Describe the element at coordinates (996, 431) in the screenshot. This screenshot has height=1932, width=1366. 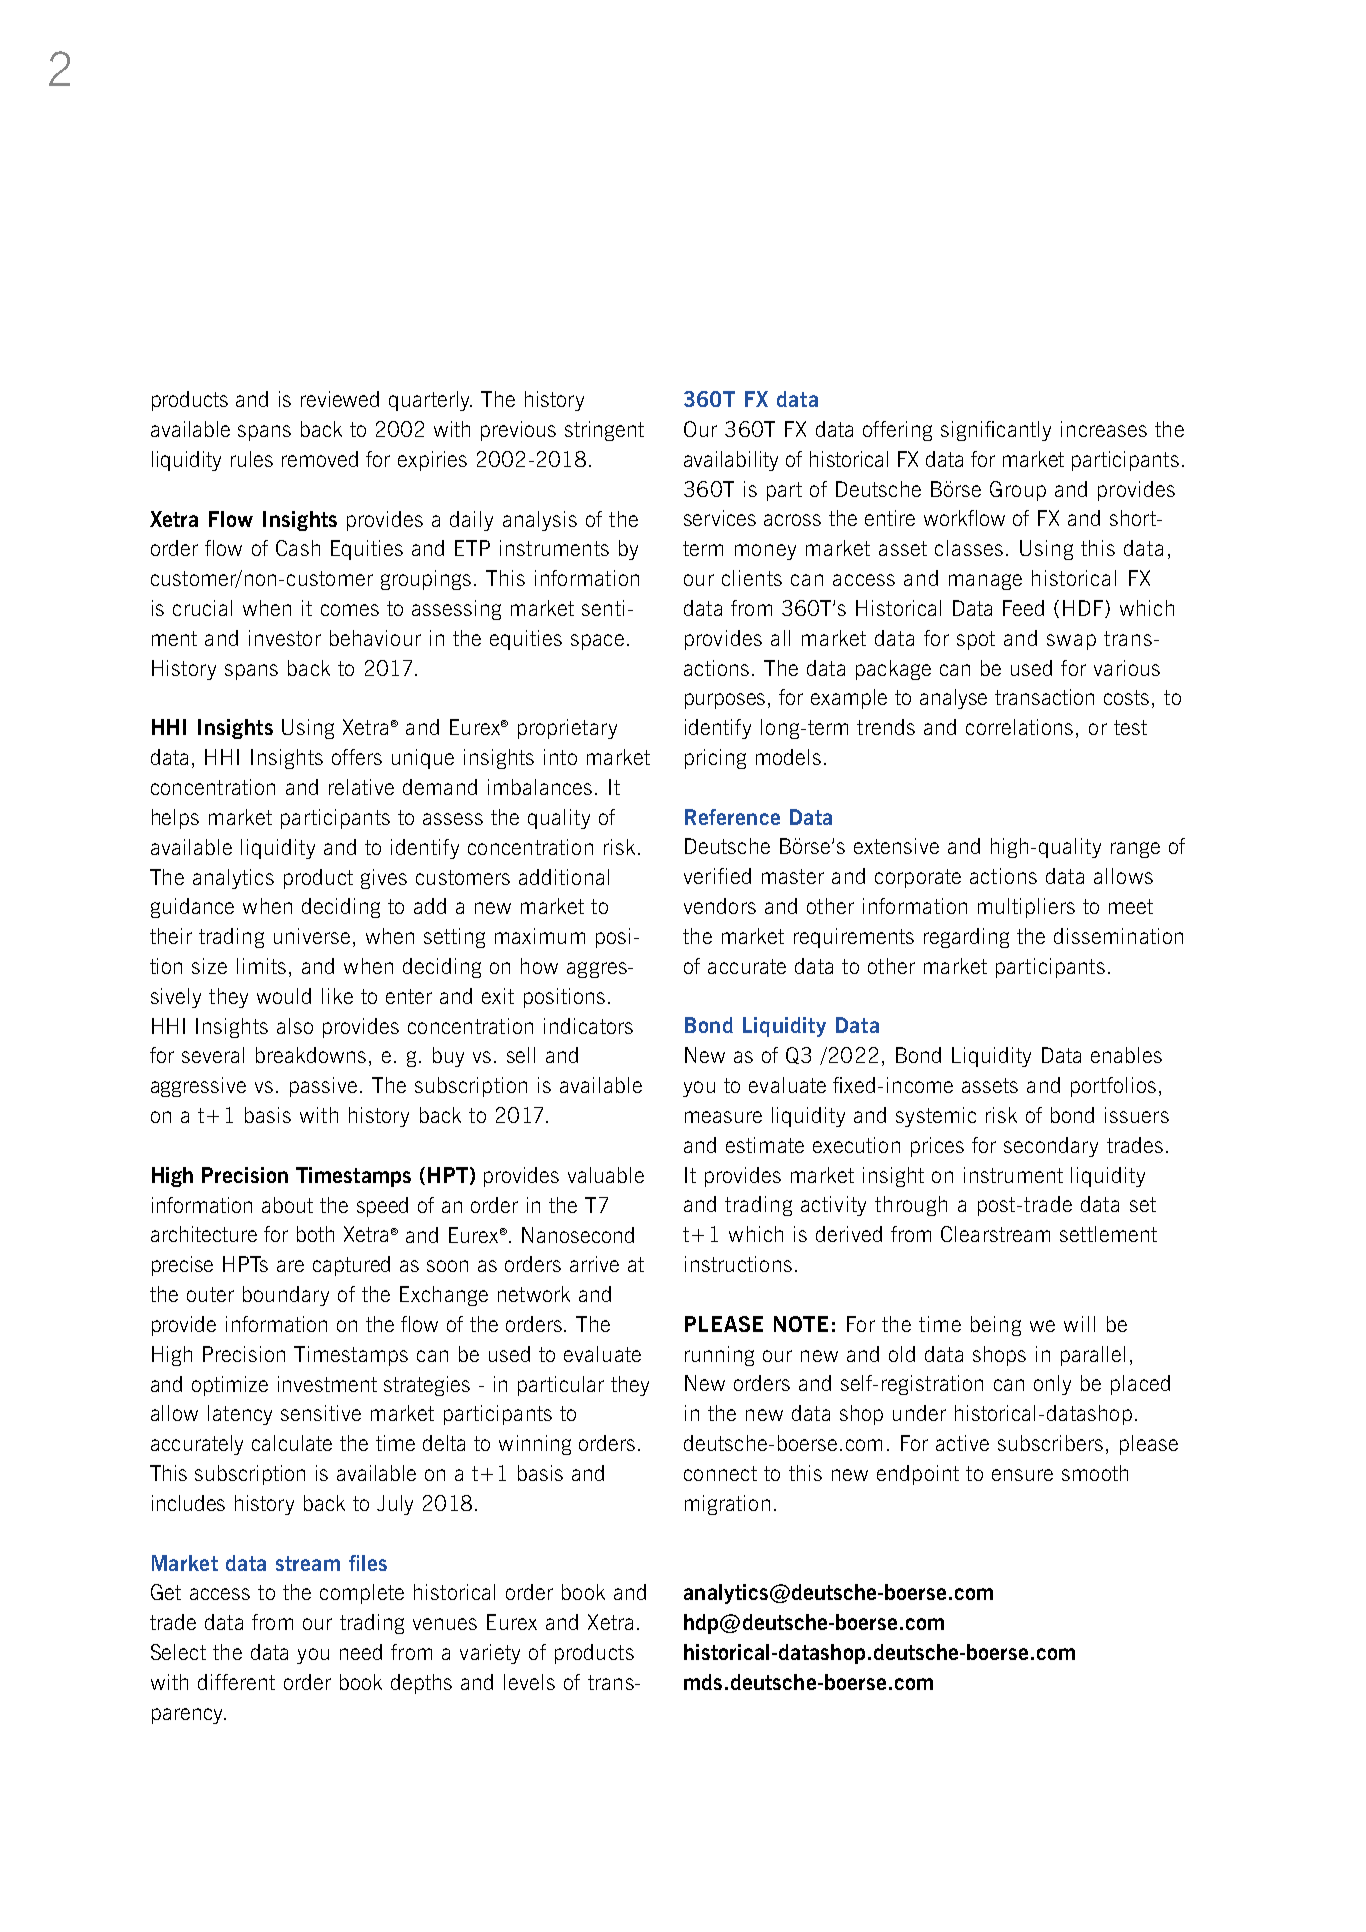
I see `significantly` at that location.
